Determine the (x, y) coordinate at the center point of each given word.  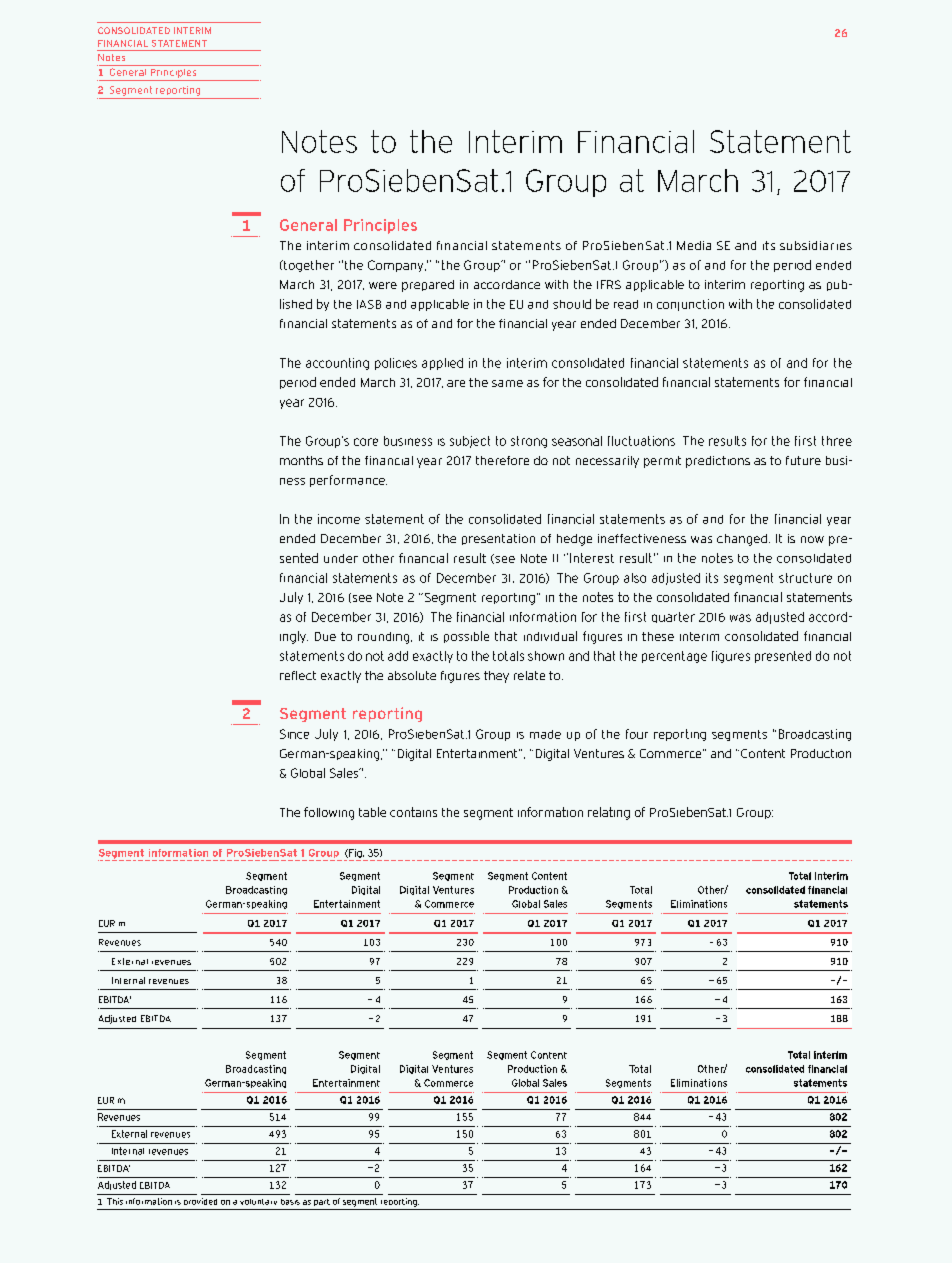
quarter (673, 617)
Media (694, 245)
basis (290, 1202)
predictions (718, 462)
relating (609, 813)
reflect (298, 675)
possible (466, 637)
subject (470, 442)
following (329, 813)
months (301, 460)
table (372, 812)
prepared (428, 286)
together (308, 266)
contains (413, 812)
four (637, 734)
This (115, 1201)
